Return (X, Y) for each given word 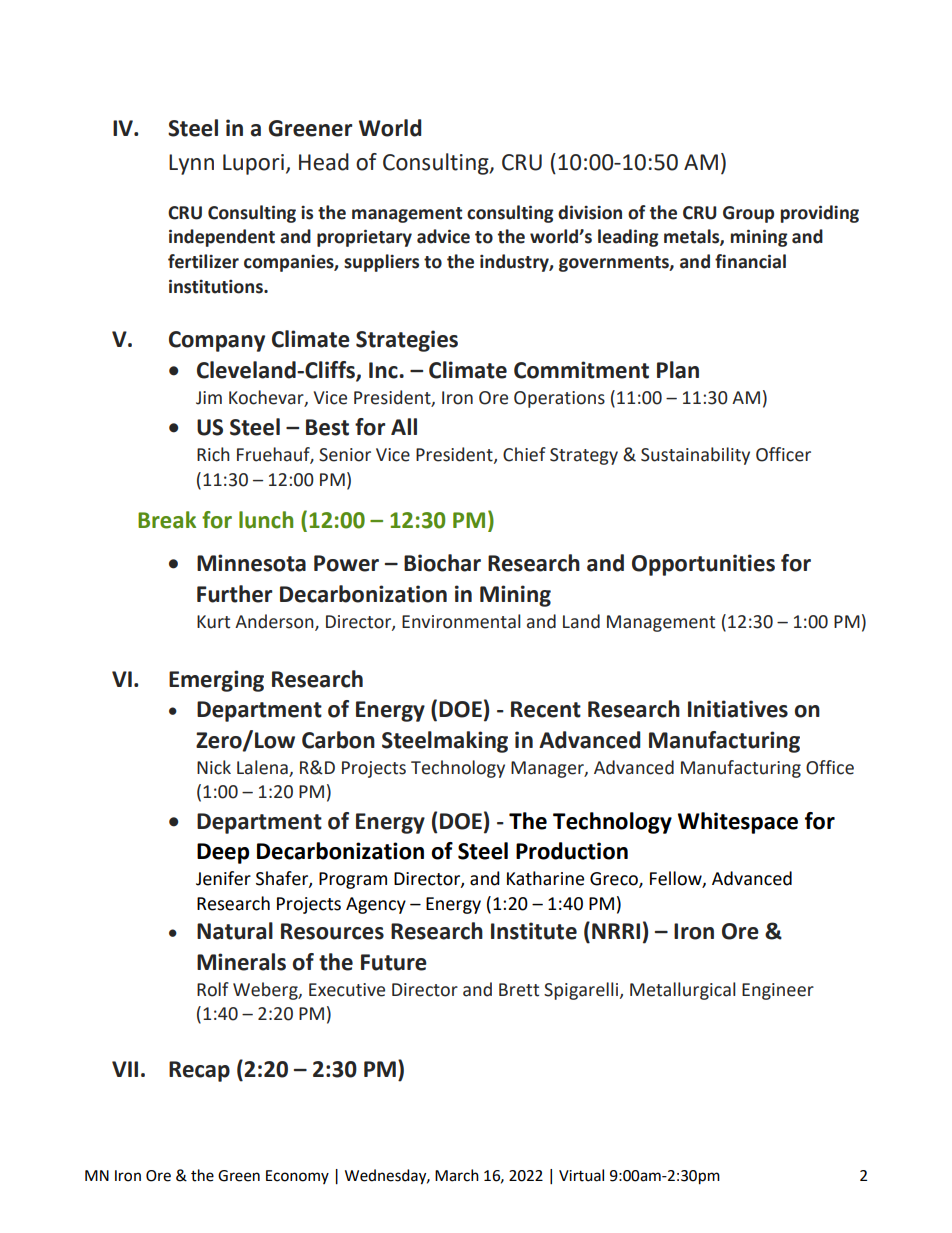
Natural (235, 931)
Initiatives (738, 709)
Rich (213, 454)
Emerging (216, 681)
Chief (524, 454)
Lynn (191, 164)
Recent (546, 709)
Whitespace (738, 823)
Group (748, 214)
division (590, 212)
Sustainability (695, 456)
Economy (297, 1177)
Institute (534, 931)
